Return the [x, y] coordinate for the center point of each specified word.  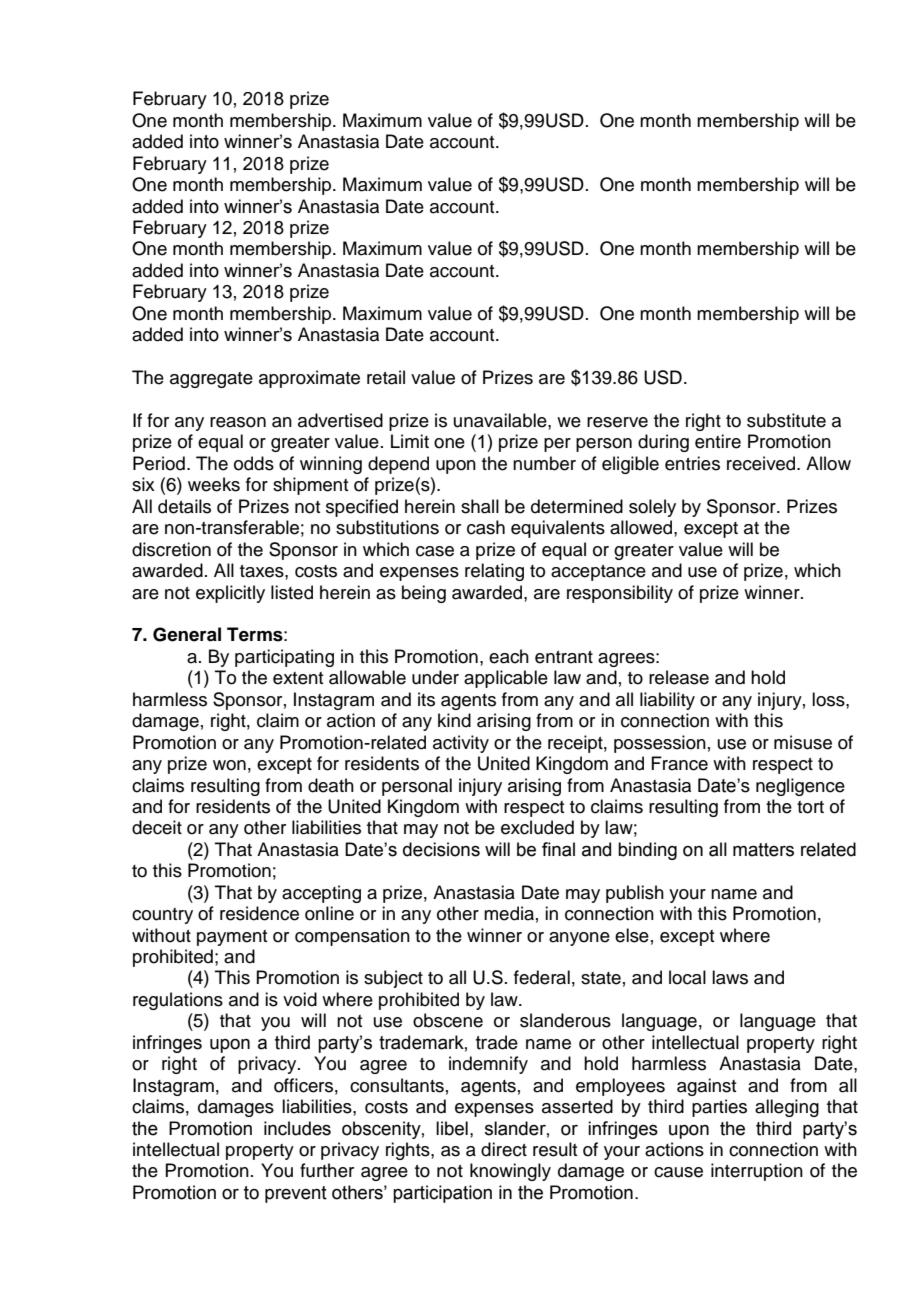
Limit [410, 441]
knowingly [510, 1172]
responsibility [620, 594]
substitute [786, 420]
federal [542, 977]
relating [494, 572]
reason [238, 422]
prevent [296, 1194]
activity [461, 744]
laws [730, 977]
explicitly [230, 594]
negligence [800, 787]
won [229, 765]
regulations [178, 1001]
